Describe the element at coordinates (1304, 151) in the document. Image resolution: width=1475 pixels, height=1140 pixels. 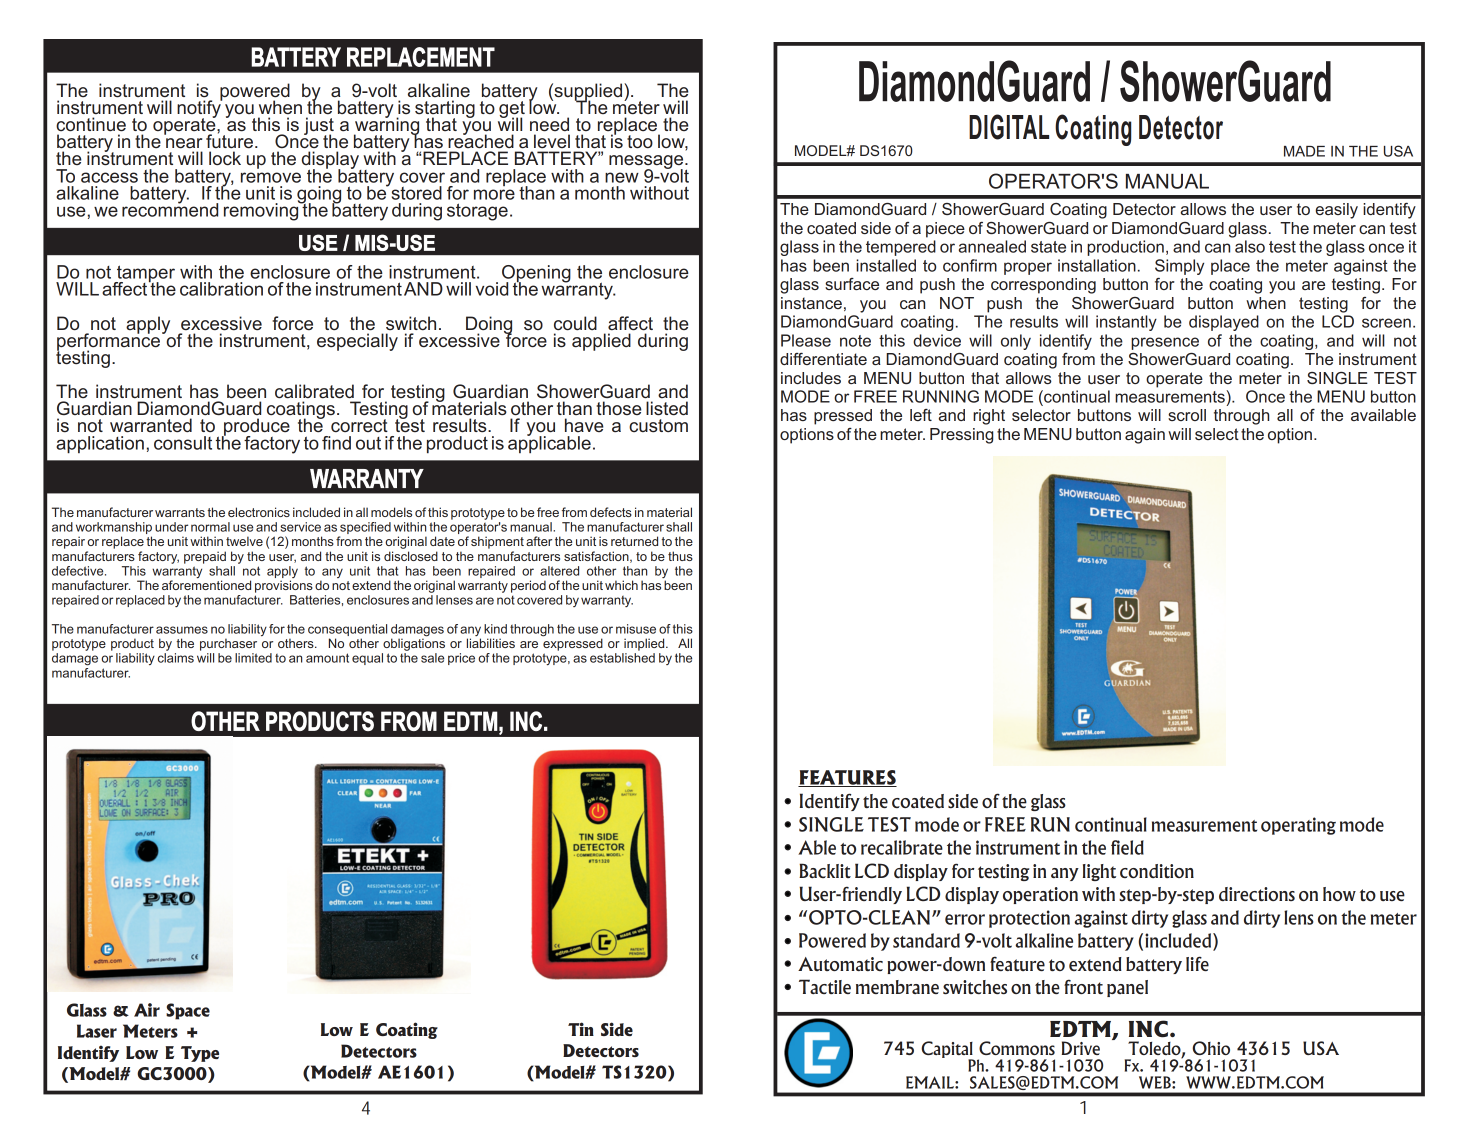
I see `MADE` at that location.
